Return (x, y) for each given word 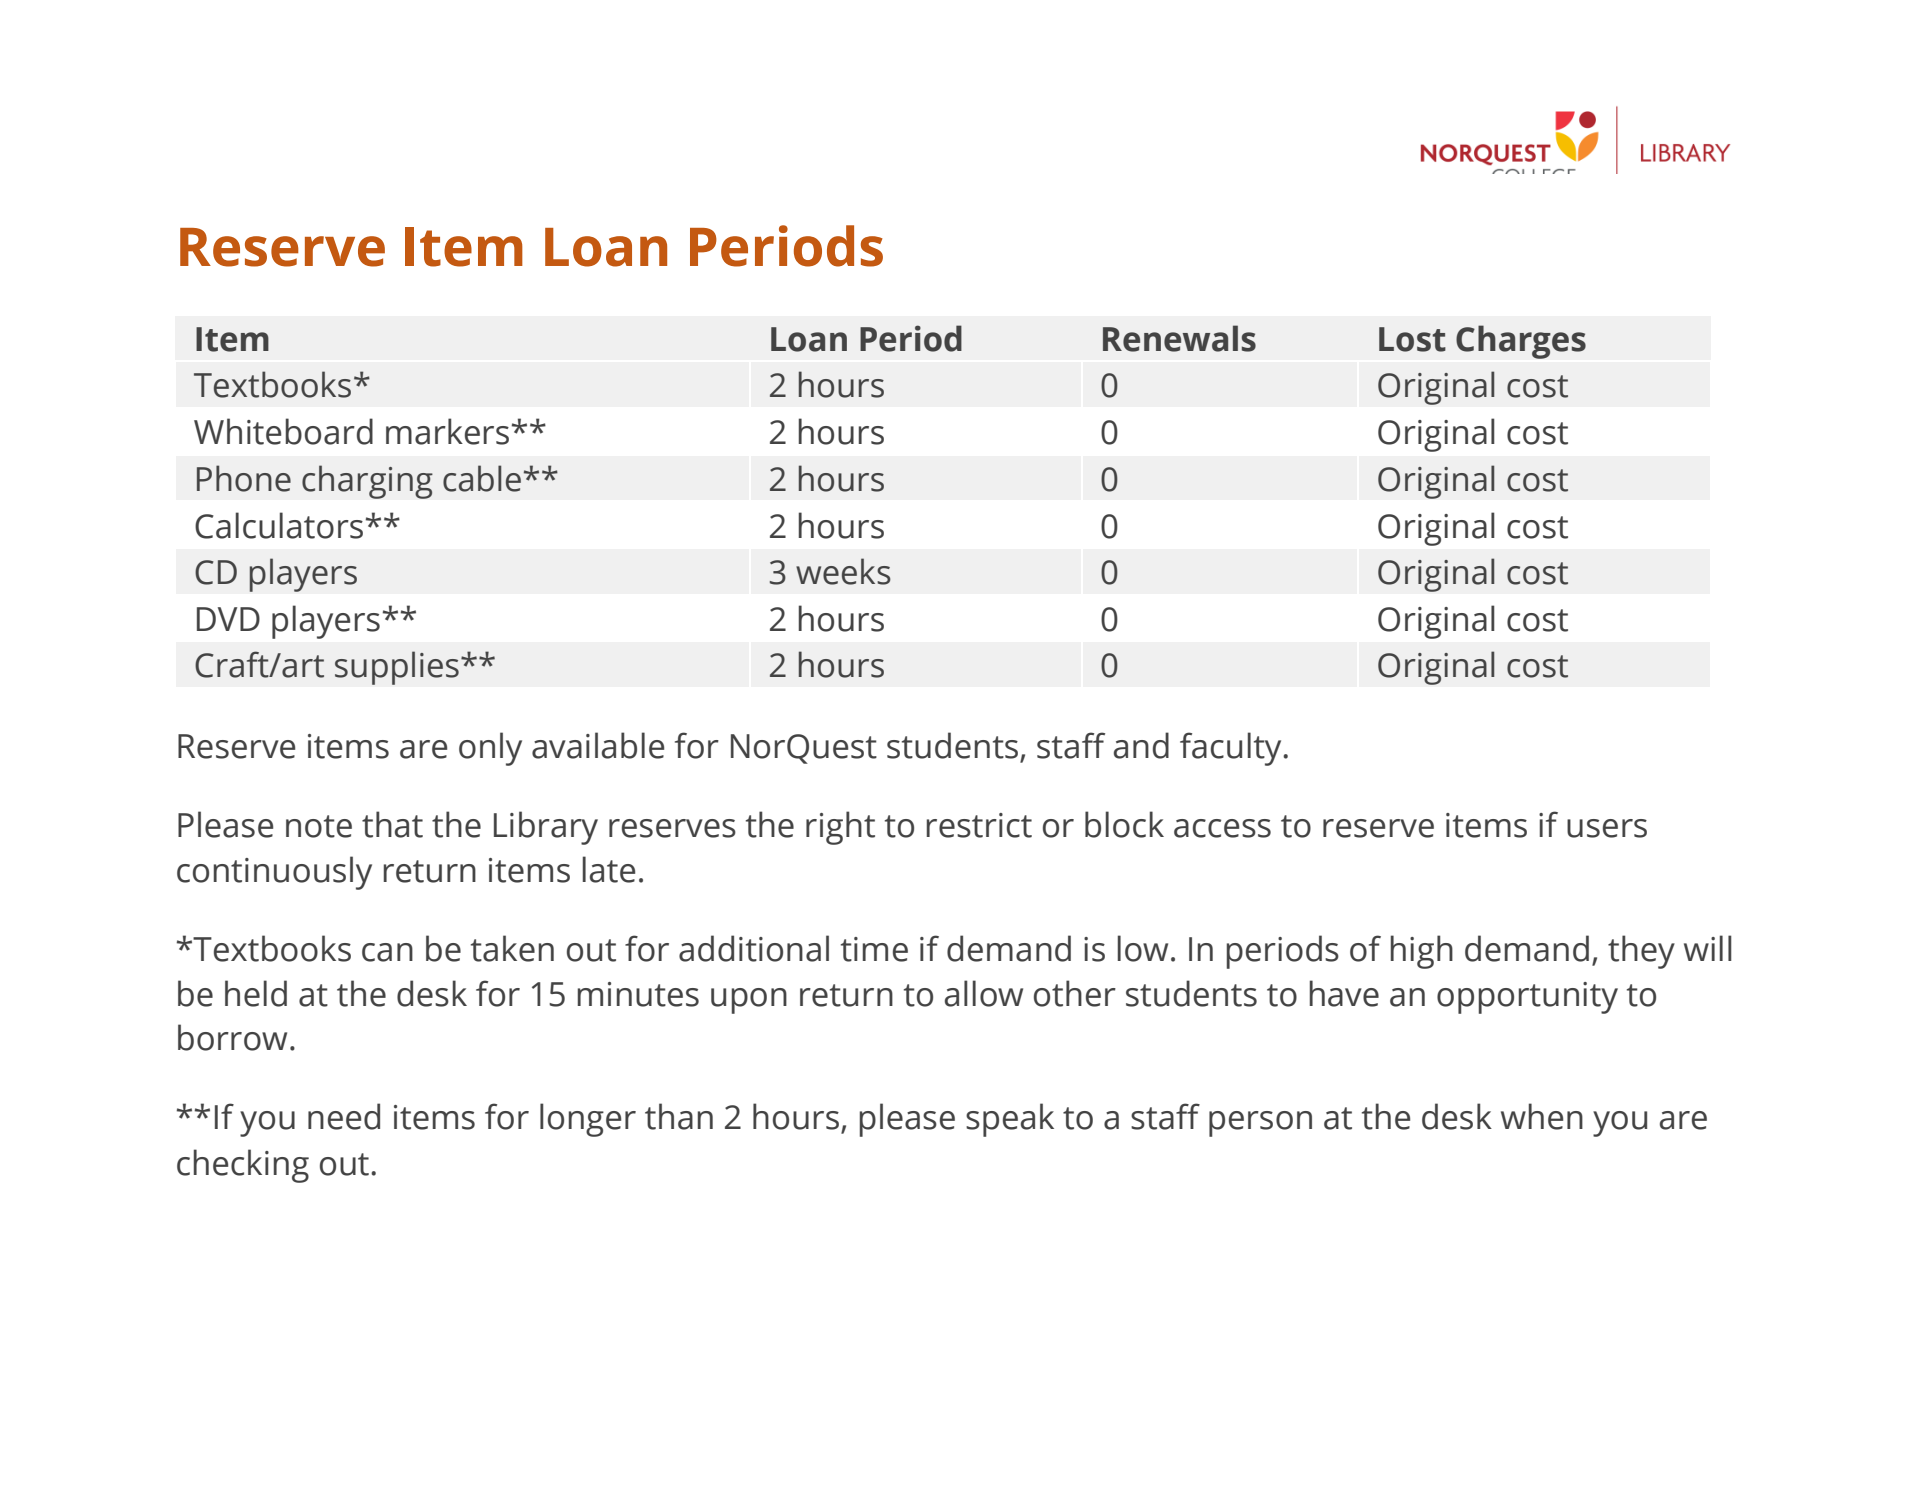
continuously (274, 873)
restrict (979, 825)
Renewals (1179, 338)
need (344, 1116)
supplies (397, 668)
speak (1010, 1120)
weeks (843, 571)
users (1607, 828)
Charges (1521, 342)
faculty (1232, 749)
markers (447, 431)
